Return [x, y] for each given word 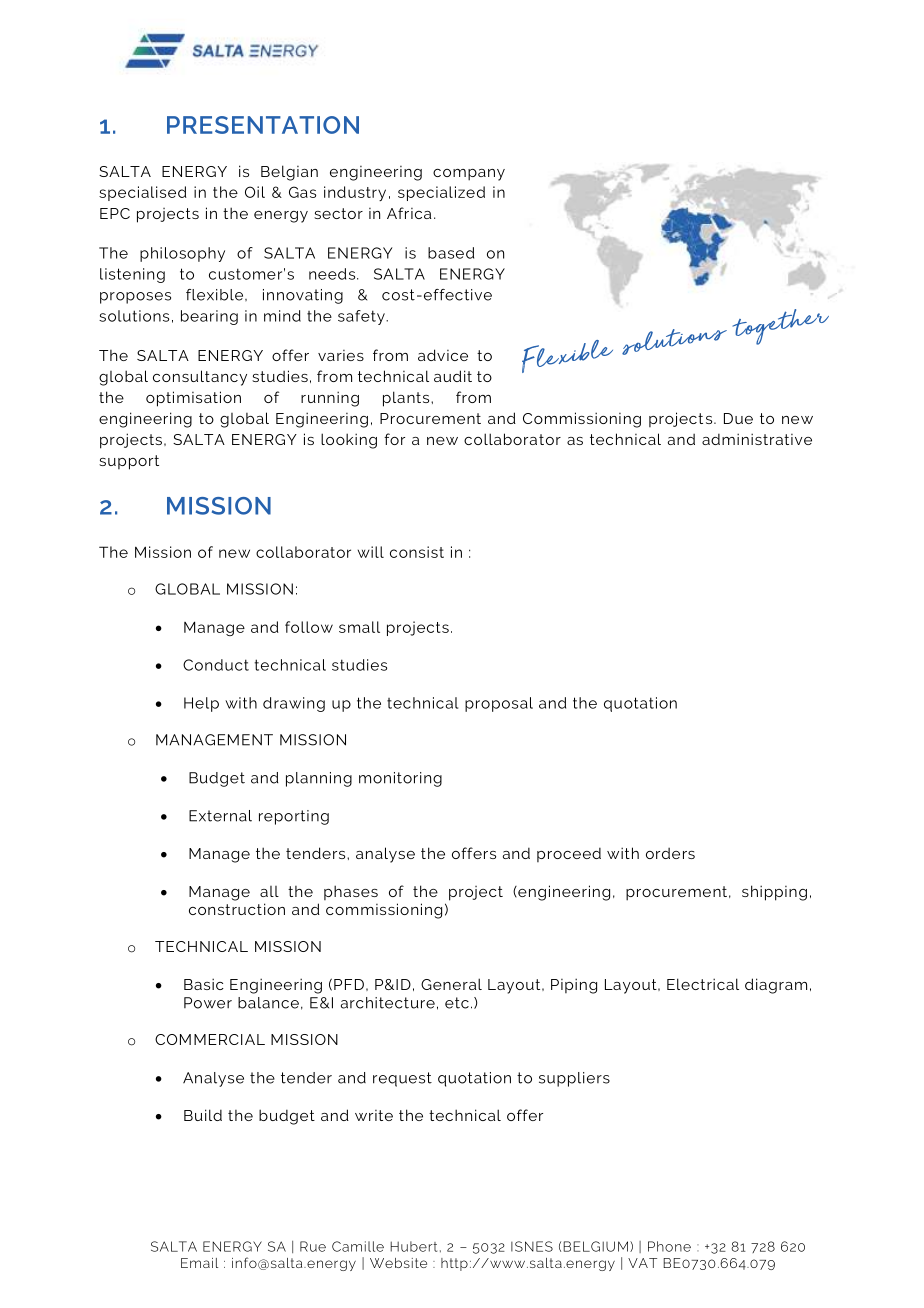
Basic [204, 984]
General [451, 984]
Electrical [703, 984]
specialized [441, 193]
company [469, 175]
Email [199, 1263]
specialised [143, 193]
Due [738, 418]
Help [201, 704]
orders [670, 853]
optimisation [193, 399]
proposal [499, 704]
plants [407, 399]
